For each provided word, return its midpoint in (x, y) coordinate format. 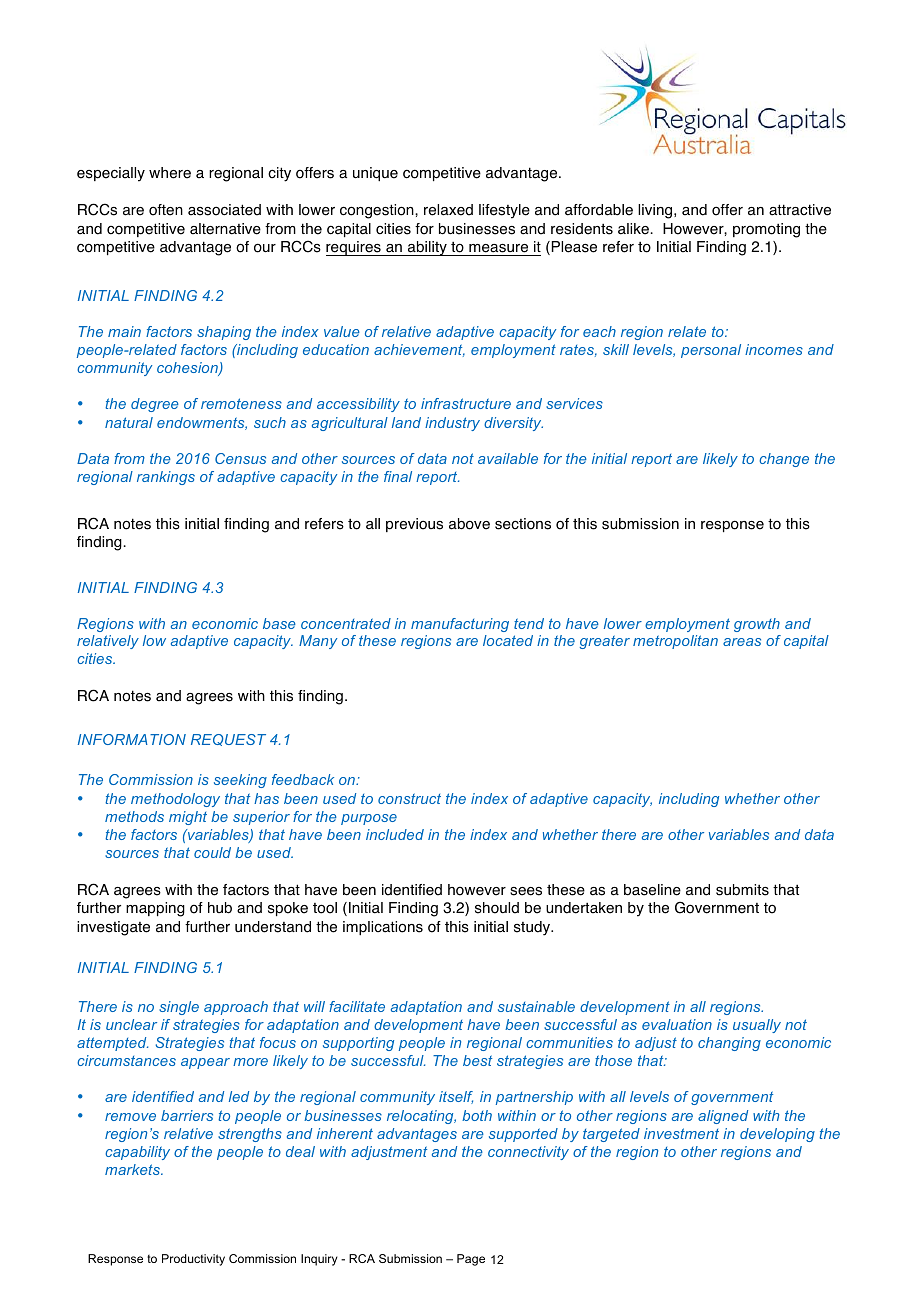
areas (742, 642)
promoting (766, 230)
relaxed (448, 210)
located (508, 640)
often (166, 210)
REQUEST (228, 740)
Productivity (193, 1260)
